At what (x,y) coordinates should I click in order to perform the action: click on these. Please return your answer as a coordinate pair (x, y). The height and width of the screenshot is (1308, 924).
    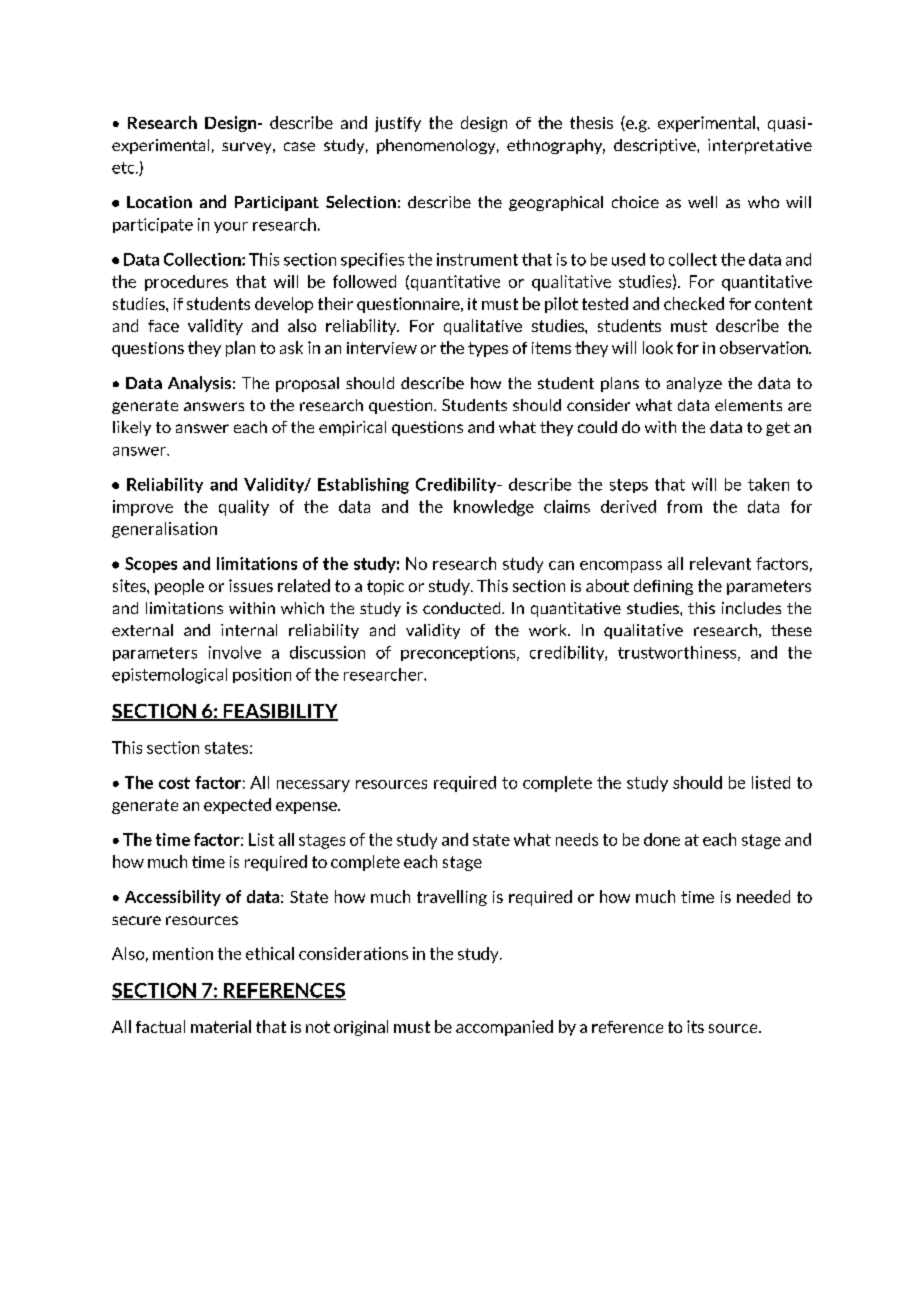
    Looking at the image, I should click on (791, 630).
